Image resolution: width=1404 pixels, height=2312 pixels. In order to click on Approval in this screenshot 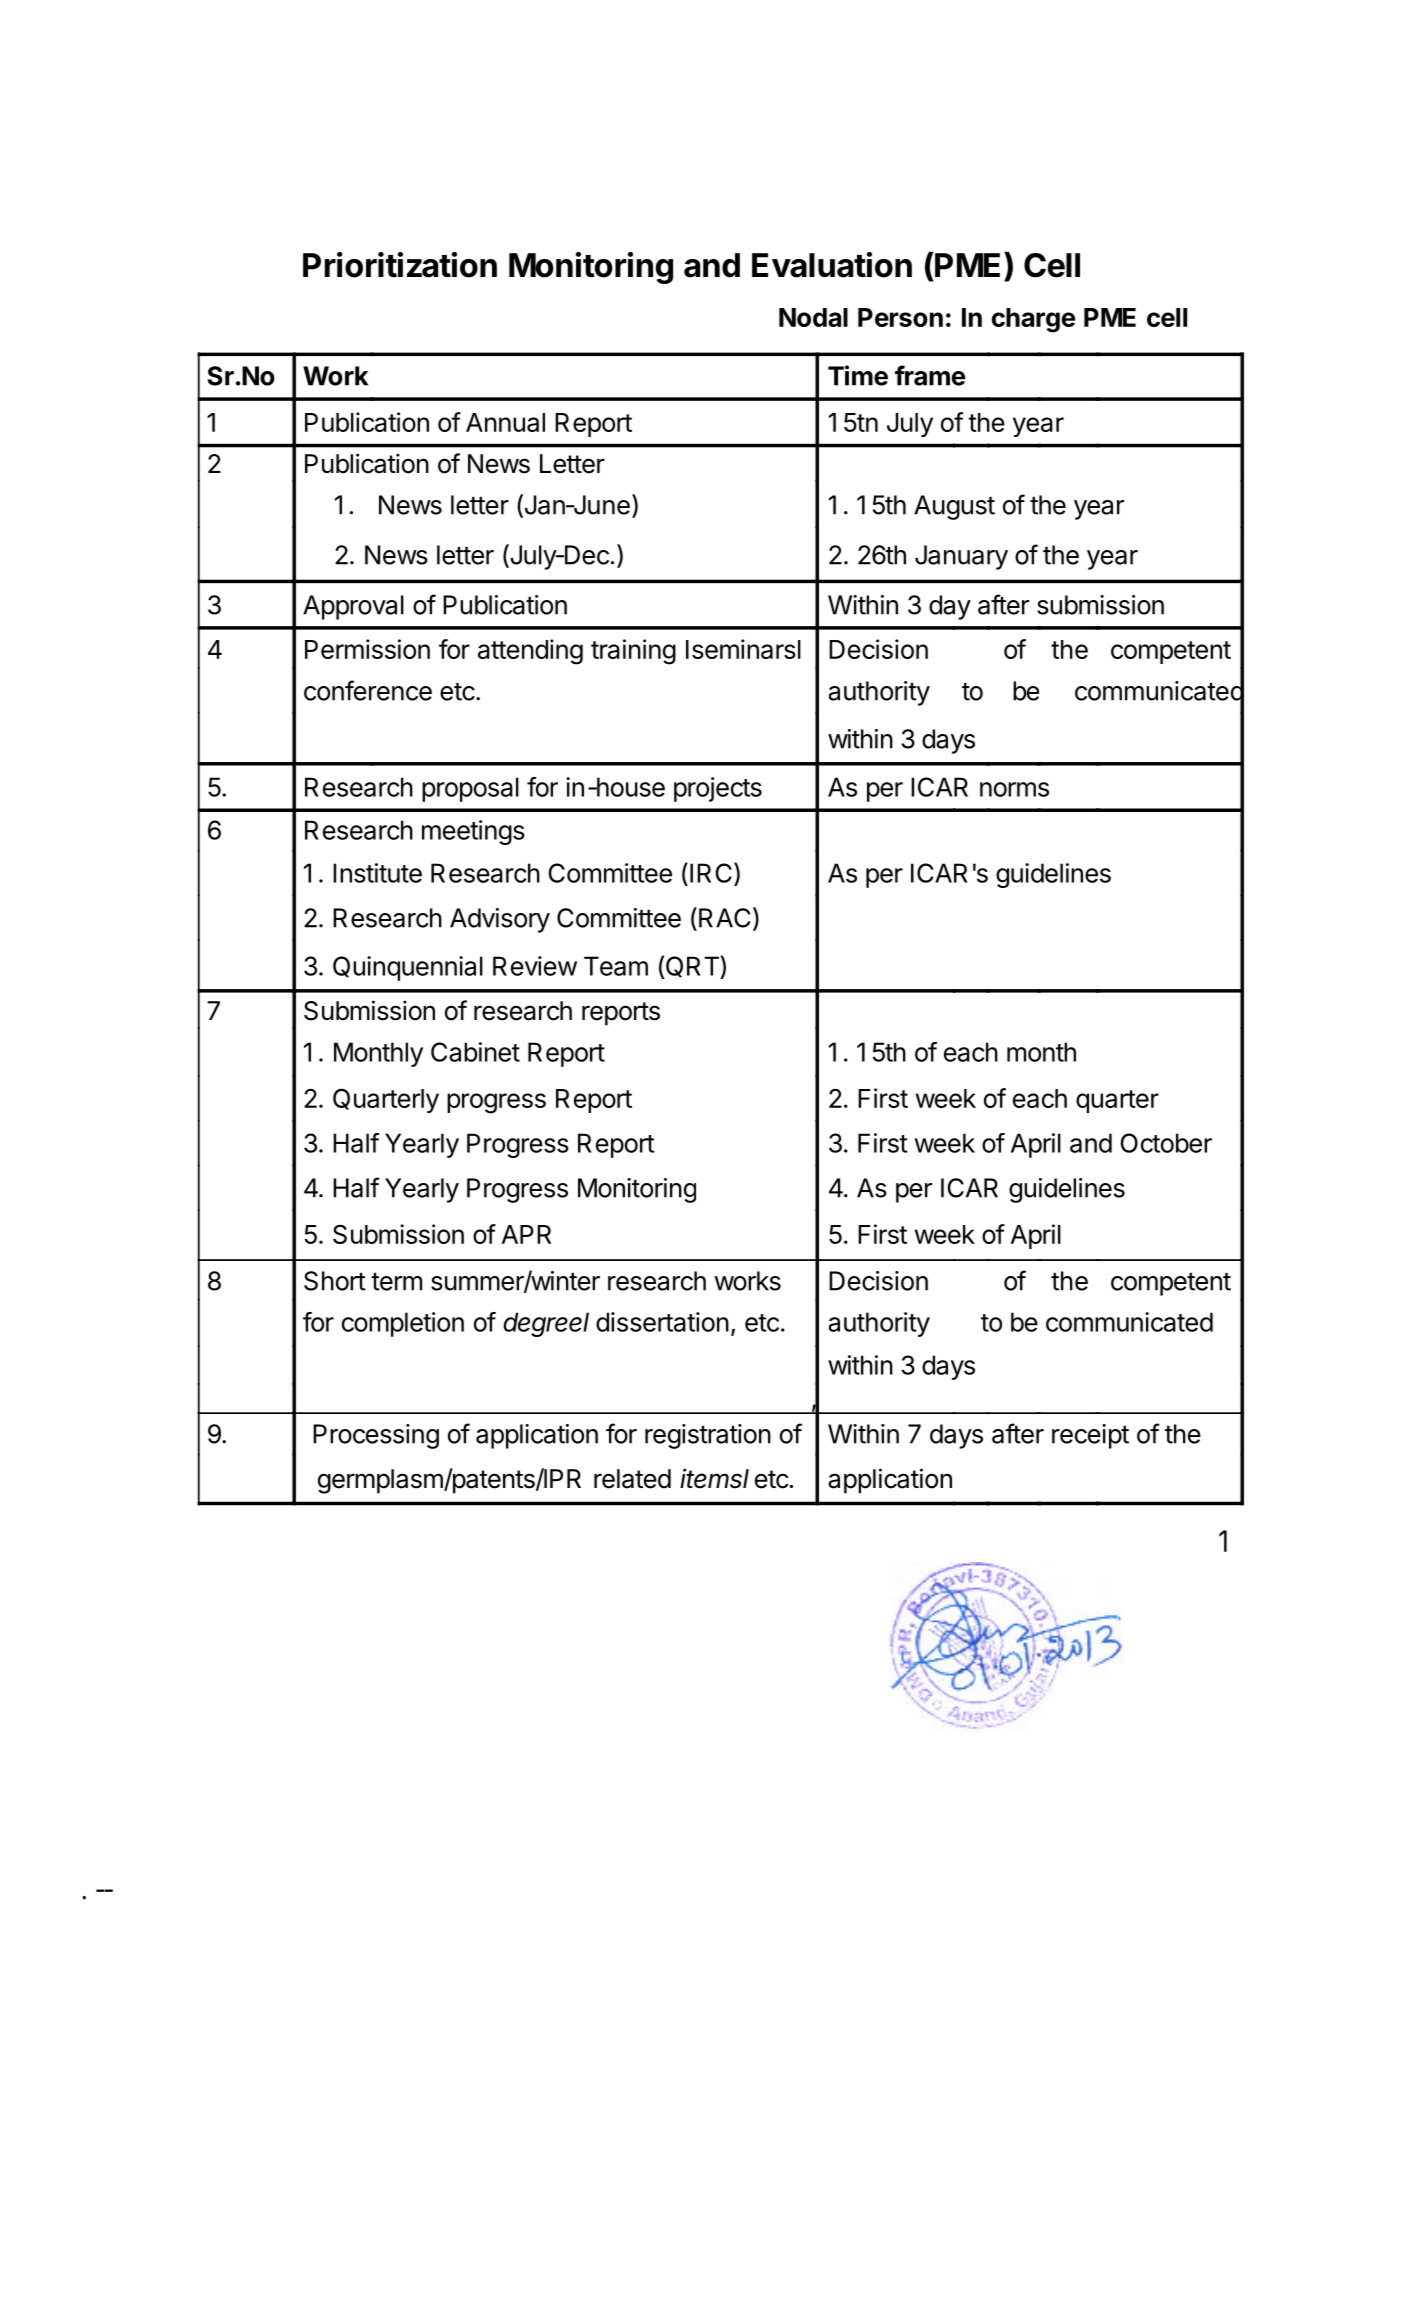, I will do `click(353, 607)`.
